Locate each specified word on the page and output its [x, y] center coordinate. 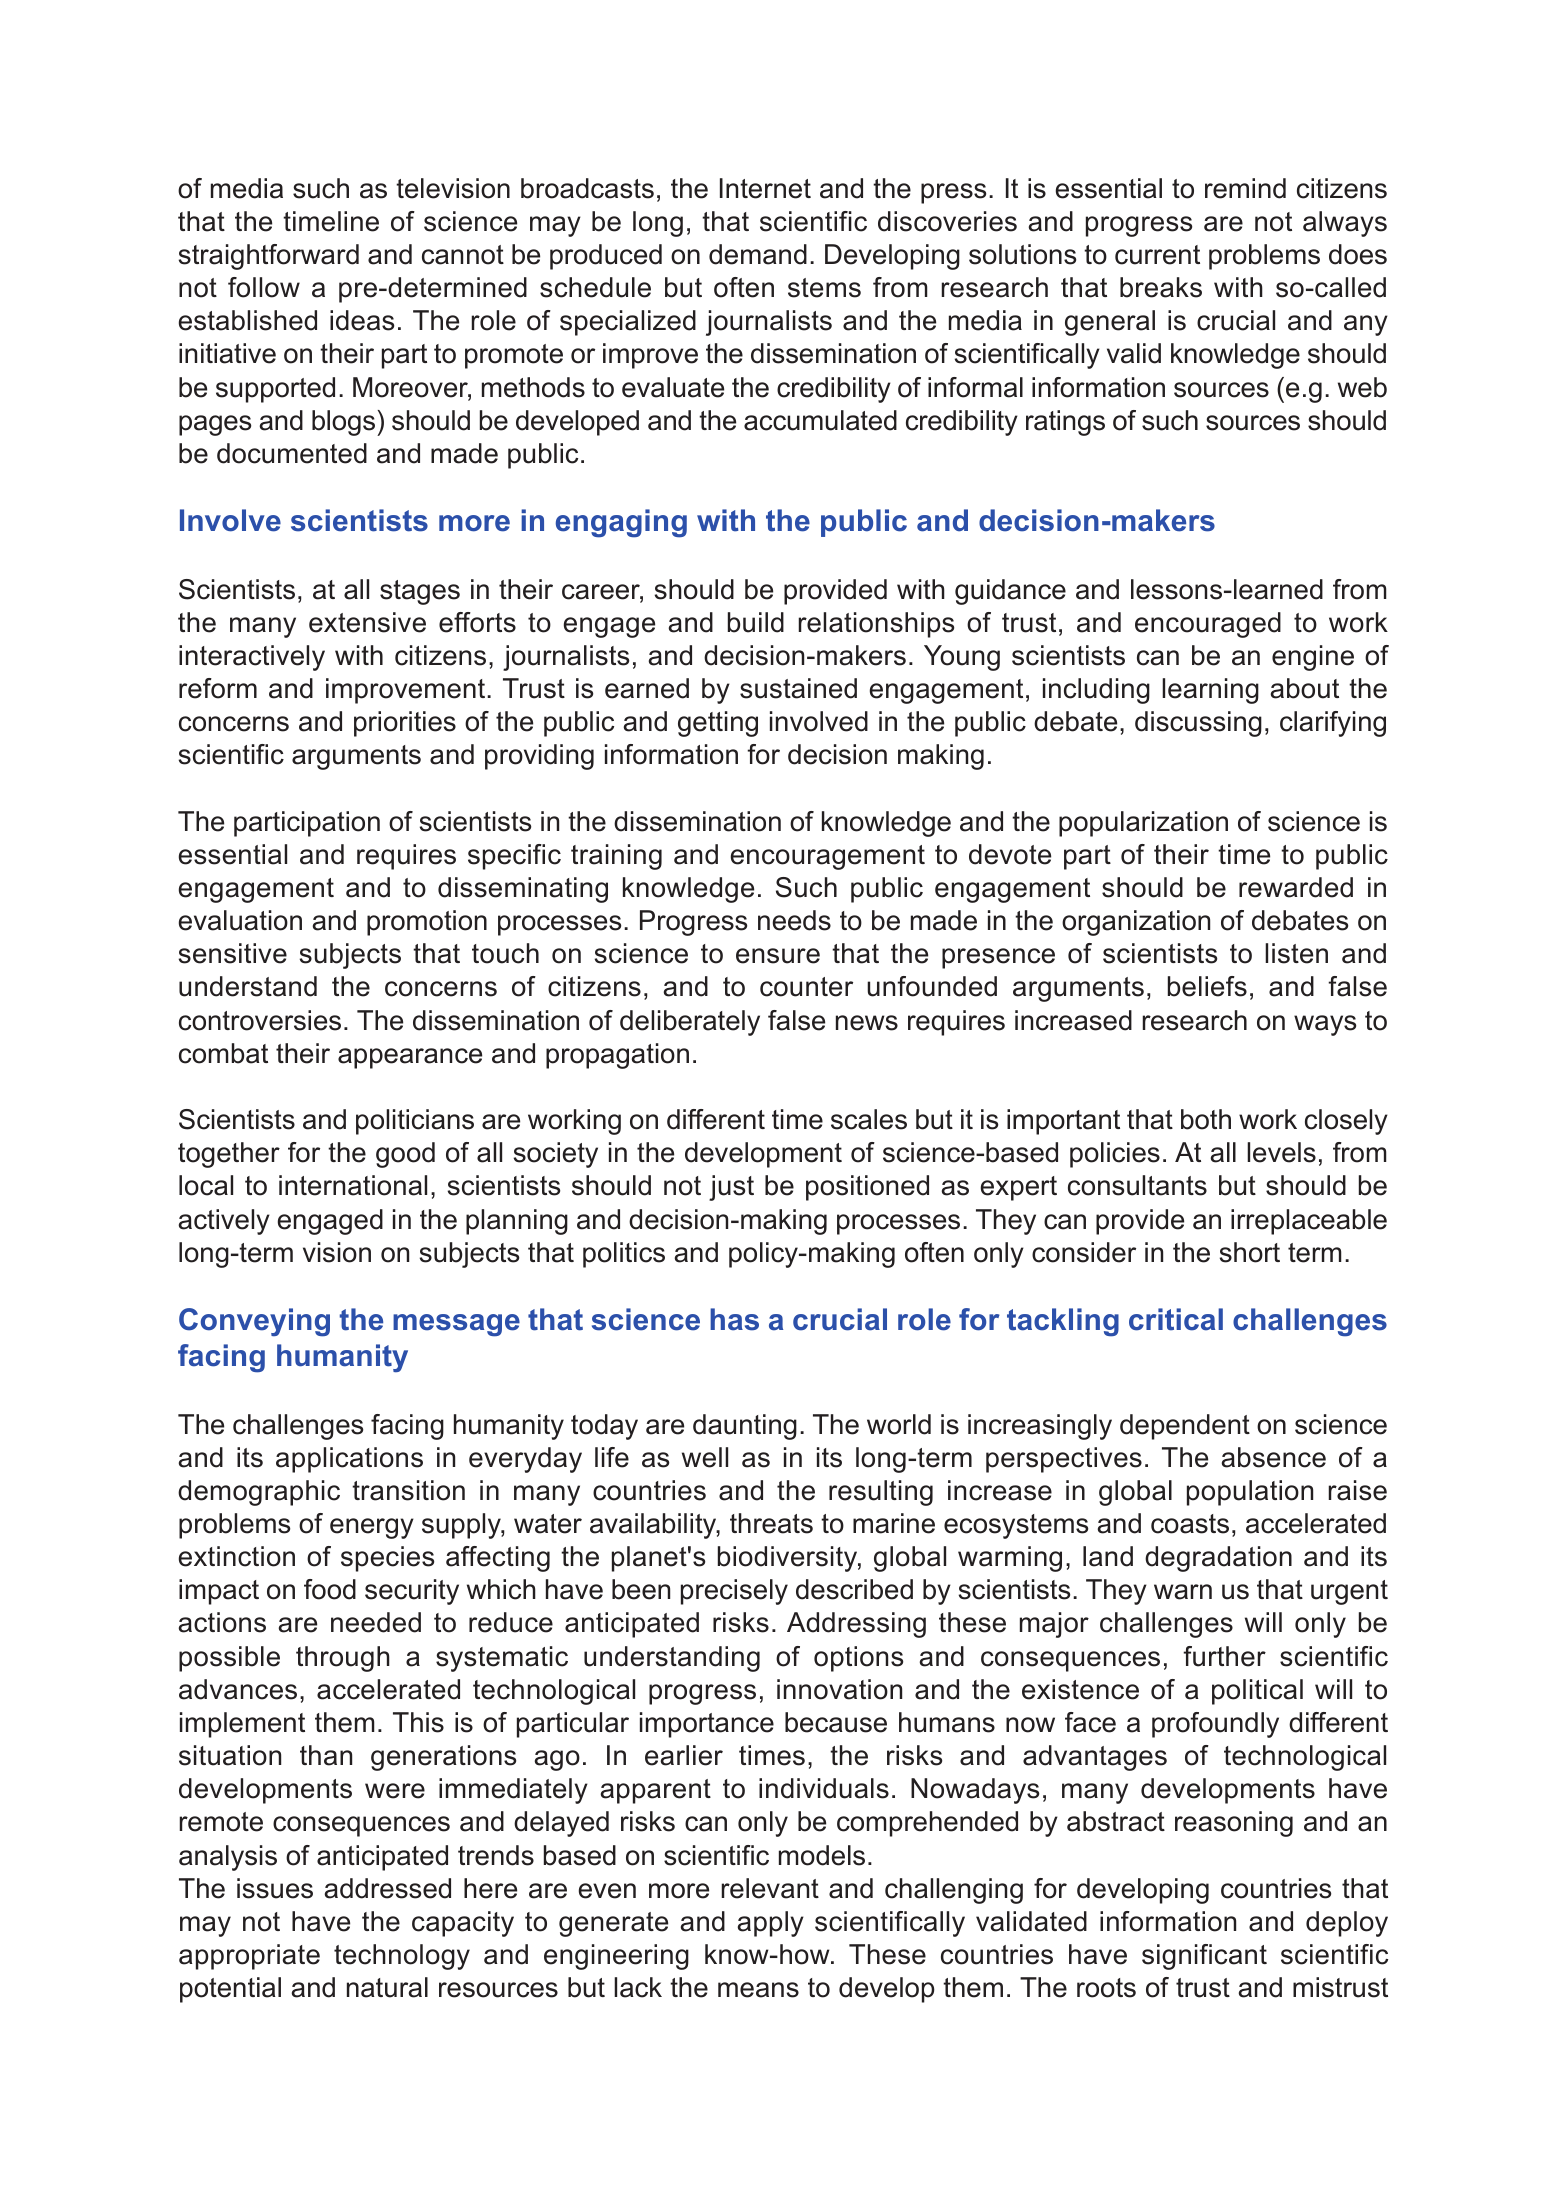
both [1206, 1119]
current [1157, 255]
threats [771, 1523]
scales [869, 1119]
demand [758, 254]
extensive [367, 622]
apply [770, 1924]
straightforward [269, 257]
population [1250, 1493]
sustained [798, 688]
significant [1204, 1957]
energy [372, 1528]
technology [402, 1957]
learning [1210, 691]
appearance [410, 1058]
